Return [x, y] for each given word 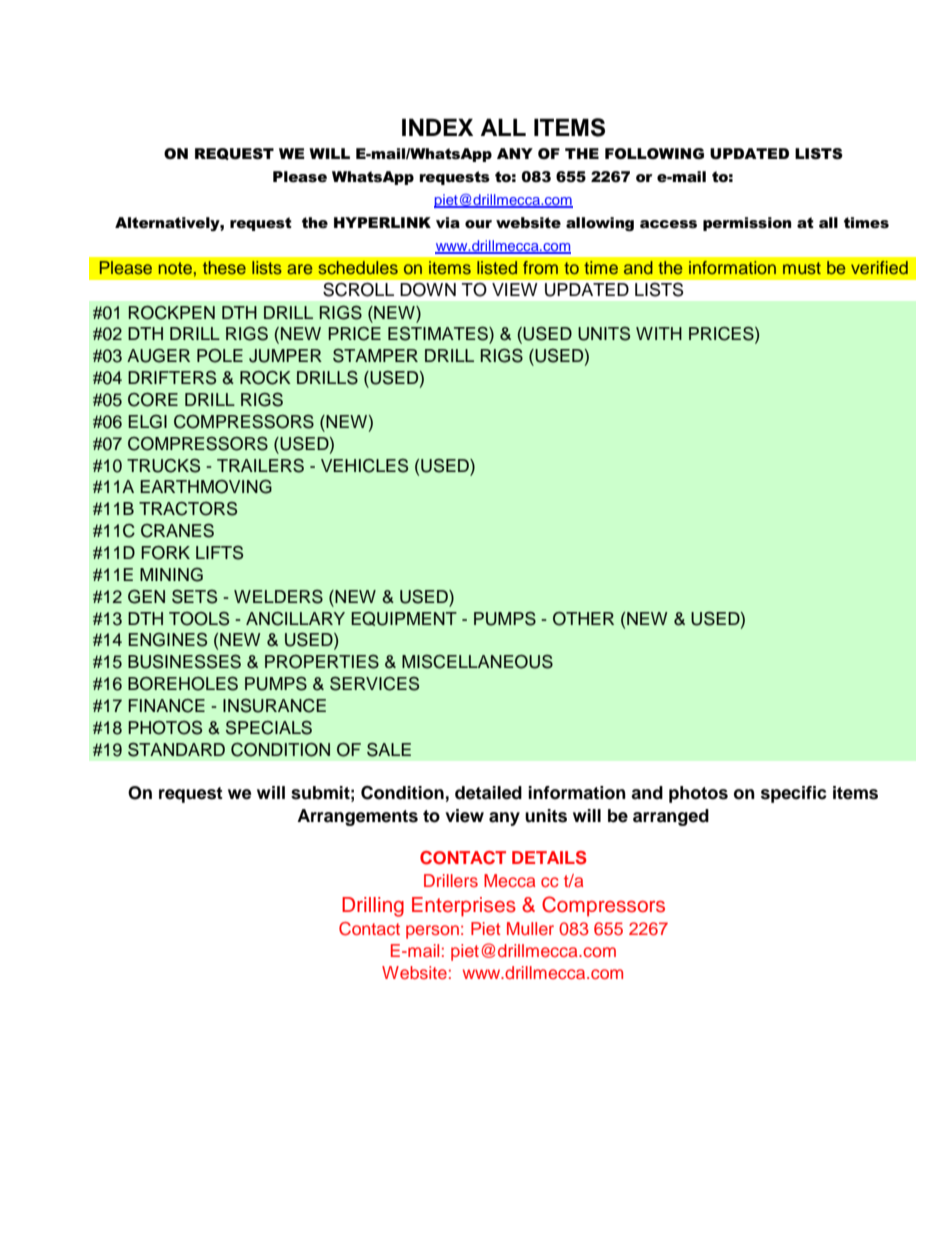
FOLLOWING [654, 153]
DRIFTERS [172, 378]
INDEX [437, 127]
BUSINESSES [184, 661]
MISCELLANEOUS [477, 662]
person [432, 932]
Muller [530, 928]
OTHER [583, 619]
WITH [659, 333]
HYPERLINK [382, 222]
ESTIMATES [439, 333]
